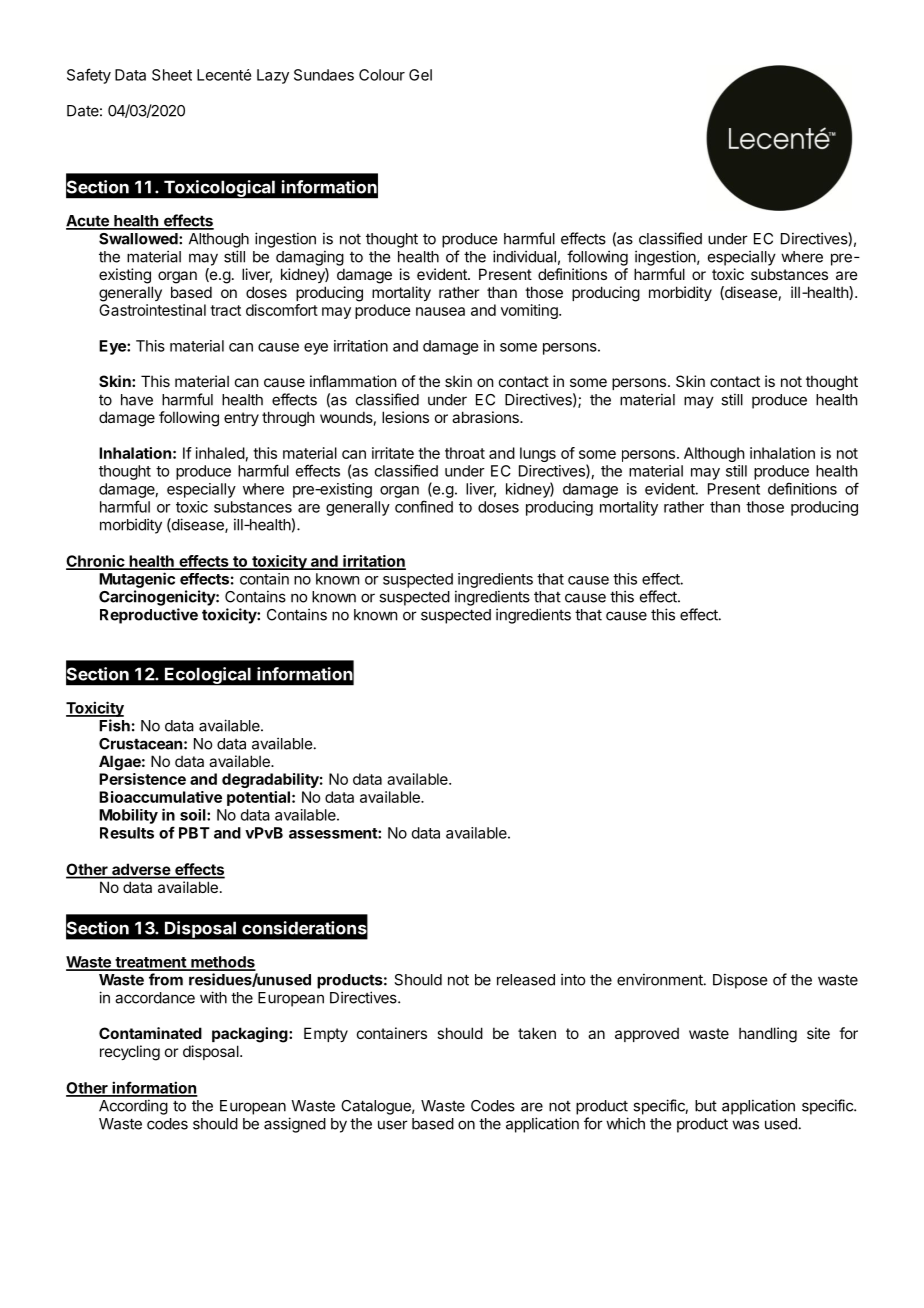  I want to click on Persistence, so click(142, 779).
